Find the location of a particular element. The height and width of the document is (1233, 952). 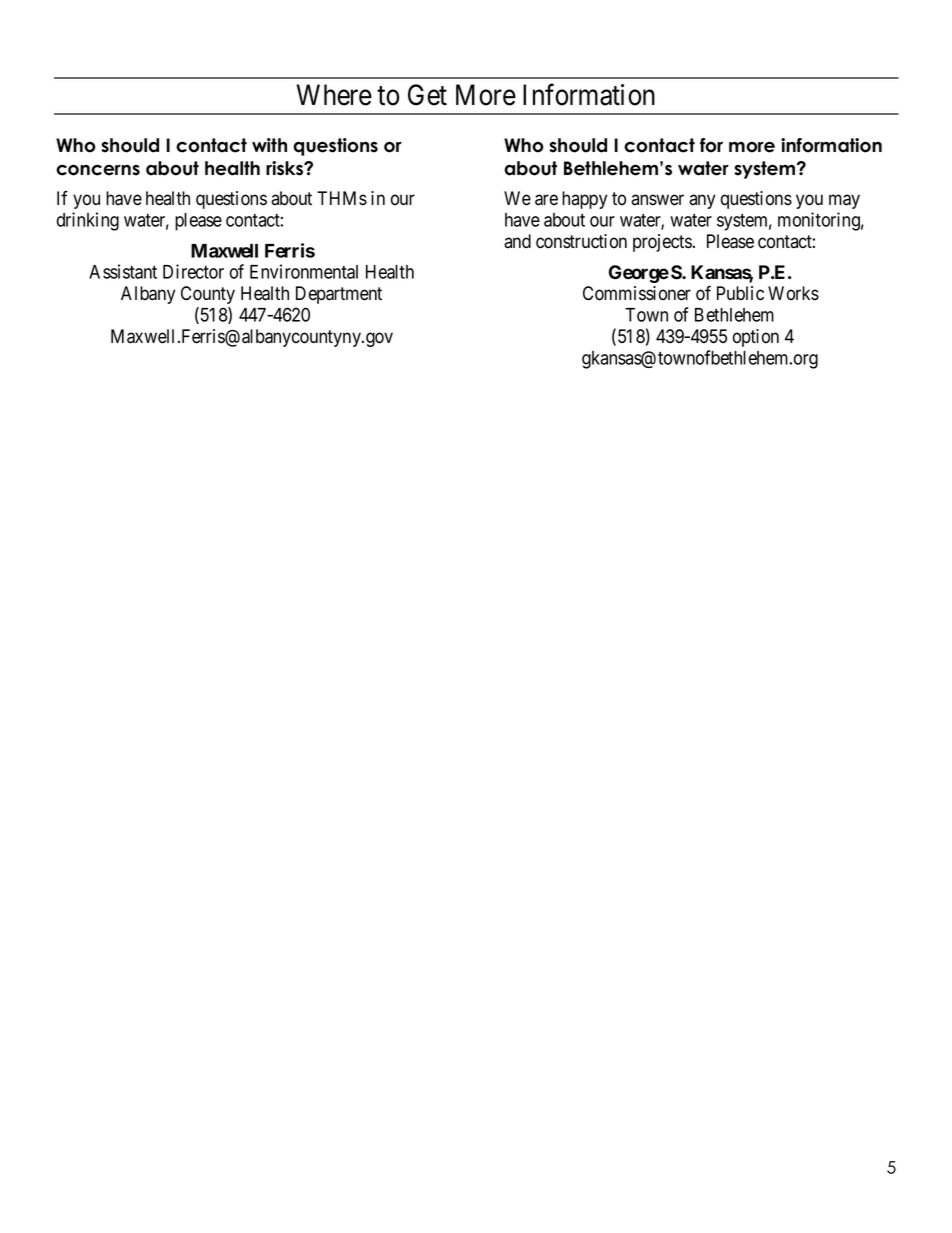

Commissioner is located at coordinates (637, 293).
